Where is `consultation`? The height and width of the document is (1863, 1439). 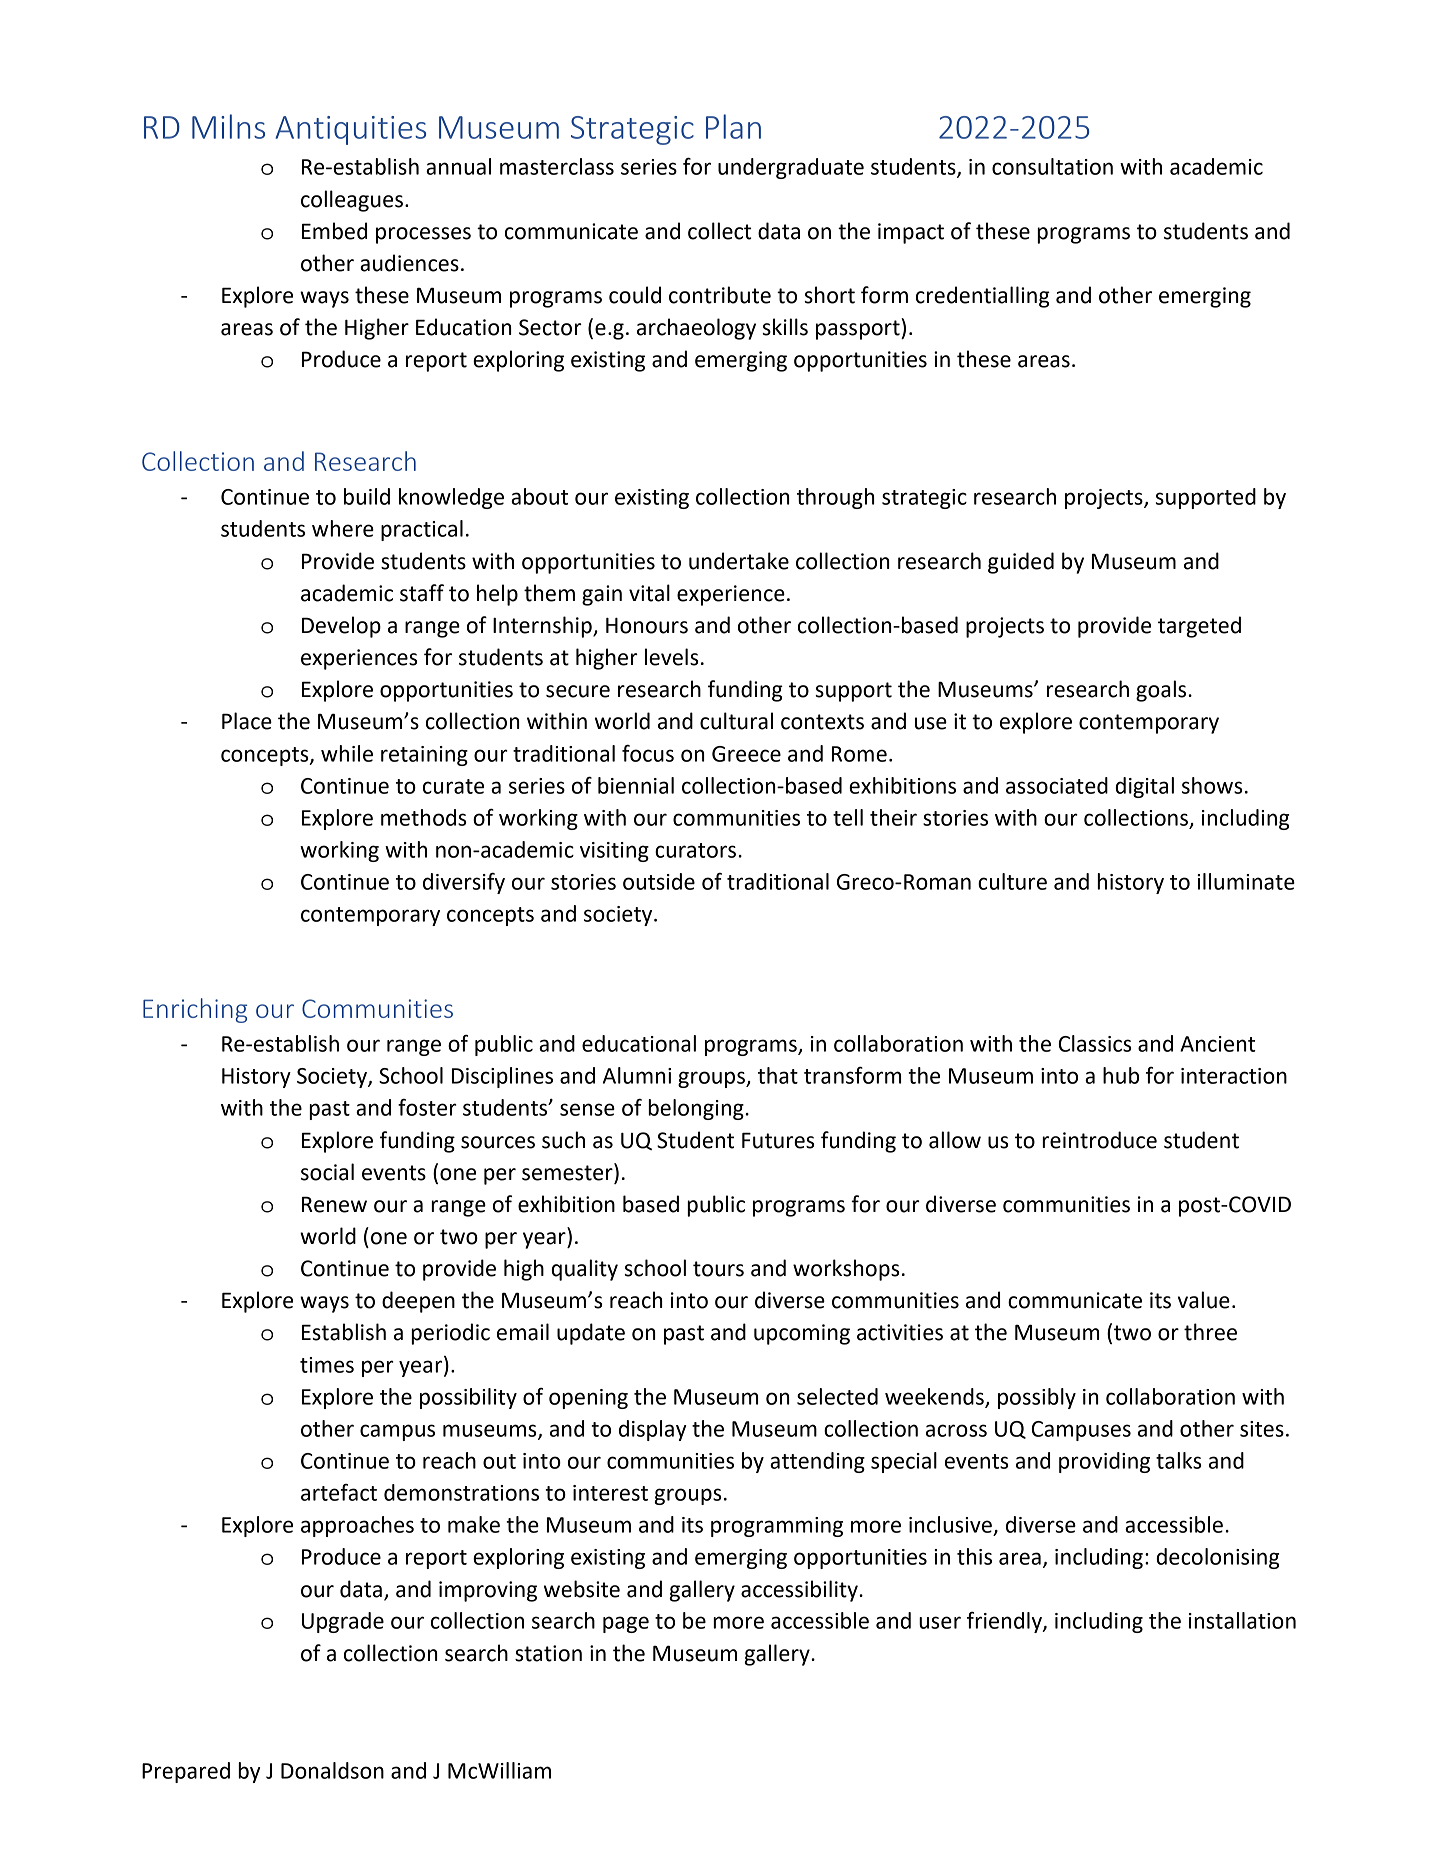 consultation is located at coordinates (1052, 166).
